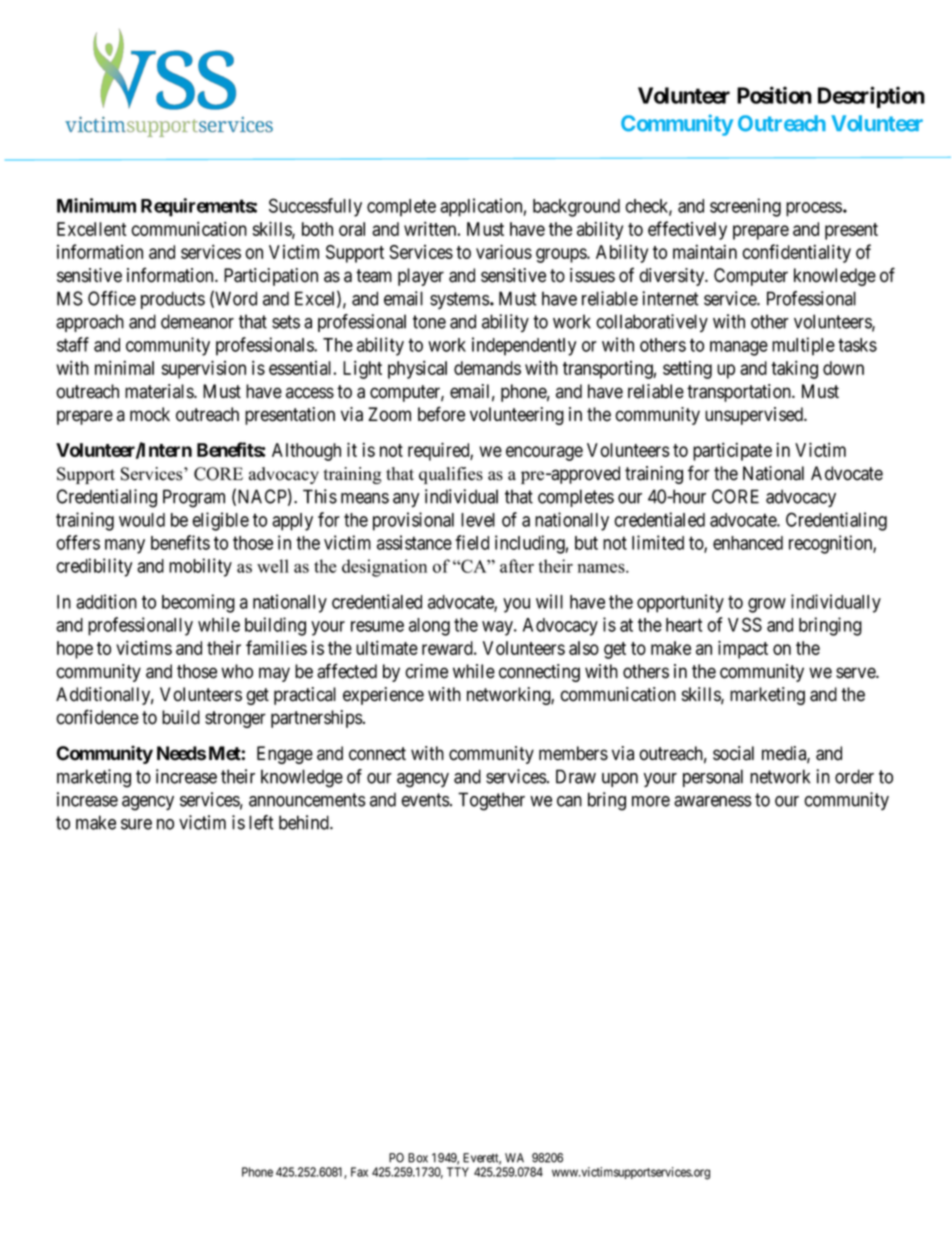 This screenshot has width=952, height=1233. I want to click on TTY, so click(458, 1172).
